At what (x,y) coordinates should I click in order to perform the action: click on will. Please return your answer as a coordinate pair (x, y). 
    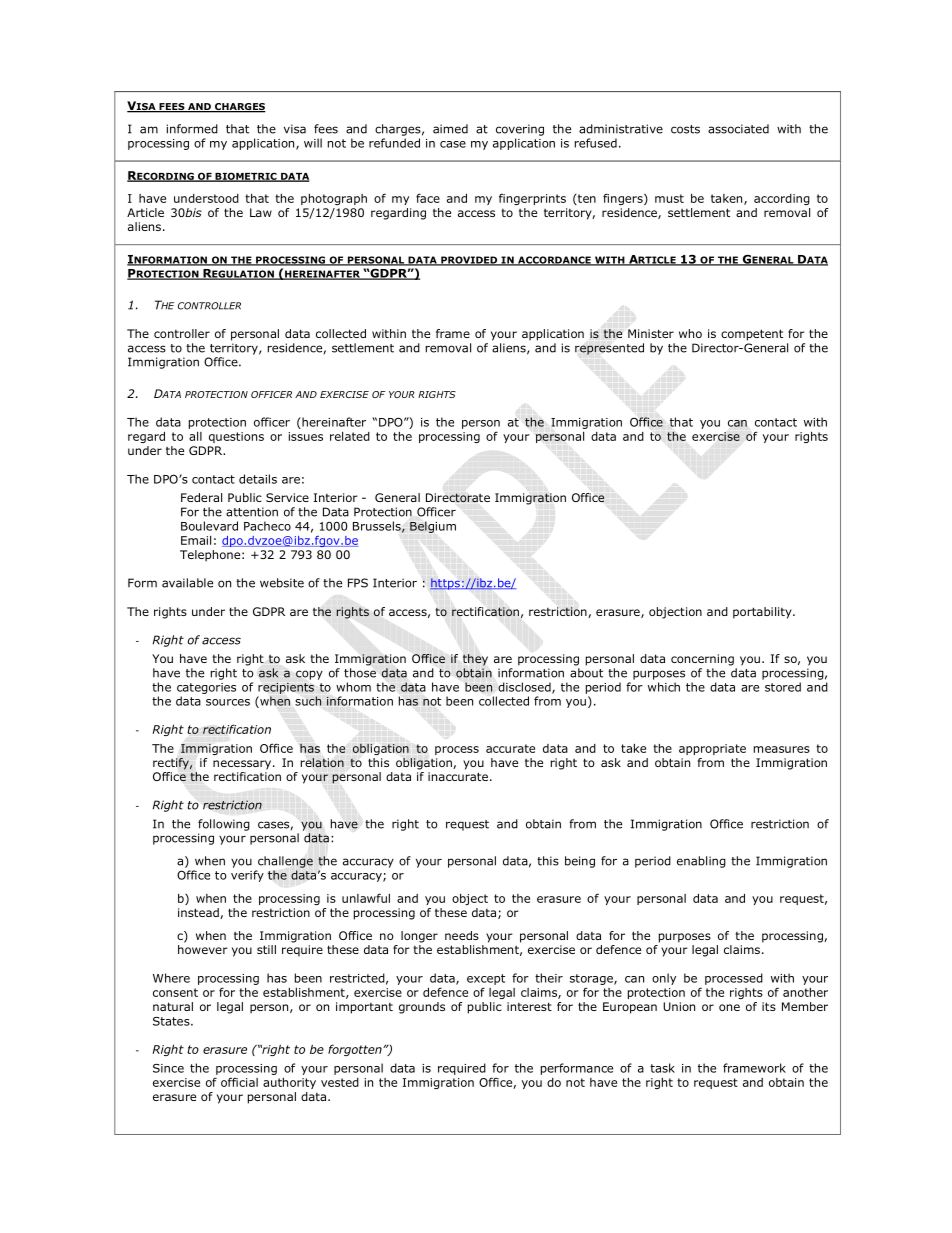
    Looking at the image, I should click on (313, 143).
